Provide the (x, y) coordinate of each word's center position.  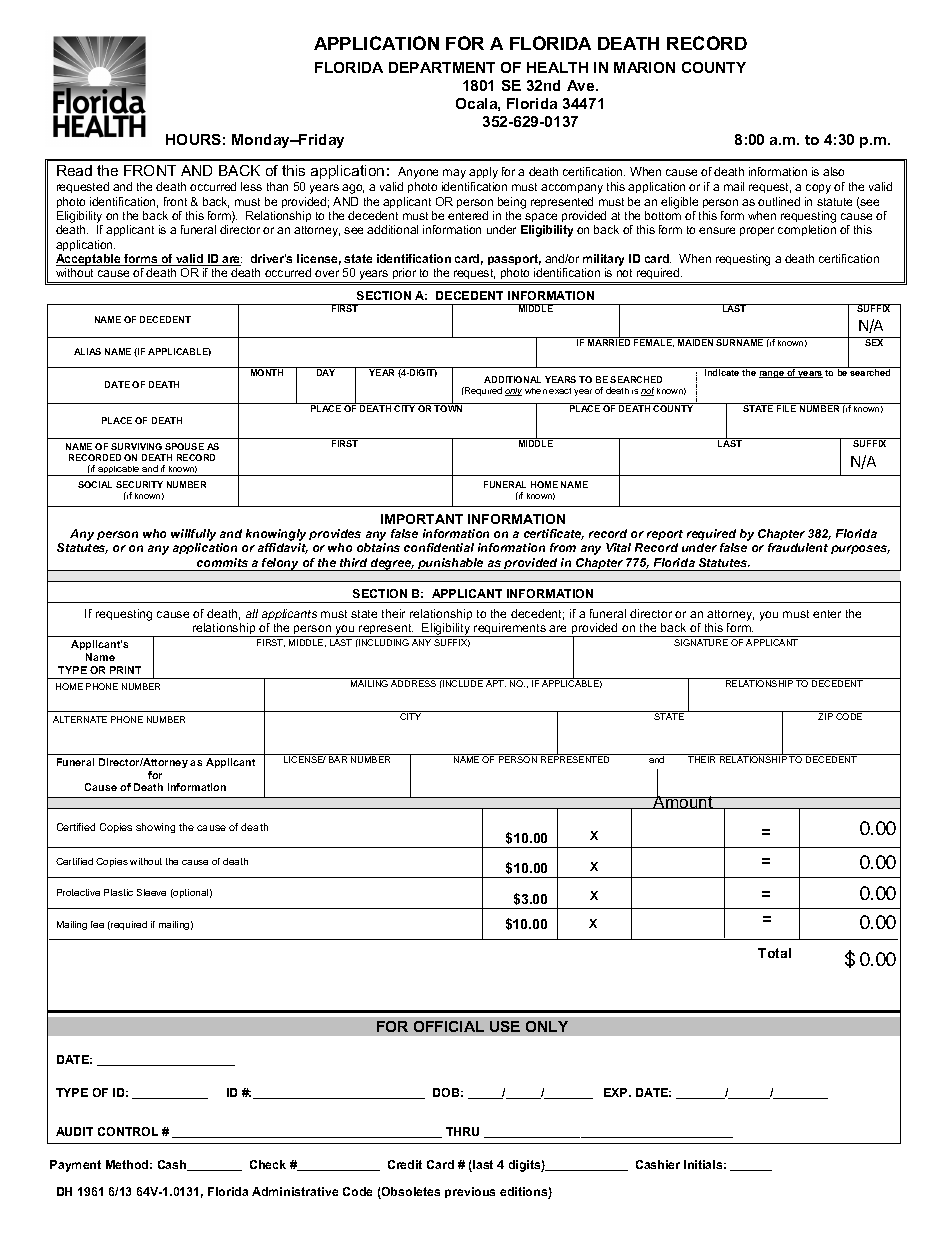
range (772, 374)
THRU (462, 1131)
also (833, 171)
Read (74, 170)
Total (774, 953)
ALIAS (87, 351)
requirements (510, 630)
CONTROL (128, 1131)
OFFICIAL (449, 1026)
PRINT (125, 670)
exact (560, 391)
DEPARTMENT (442, 67)
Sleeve (151, 892)
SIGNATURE (701, 642)
